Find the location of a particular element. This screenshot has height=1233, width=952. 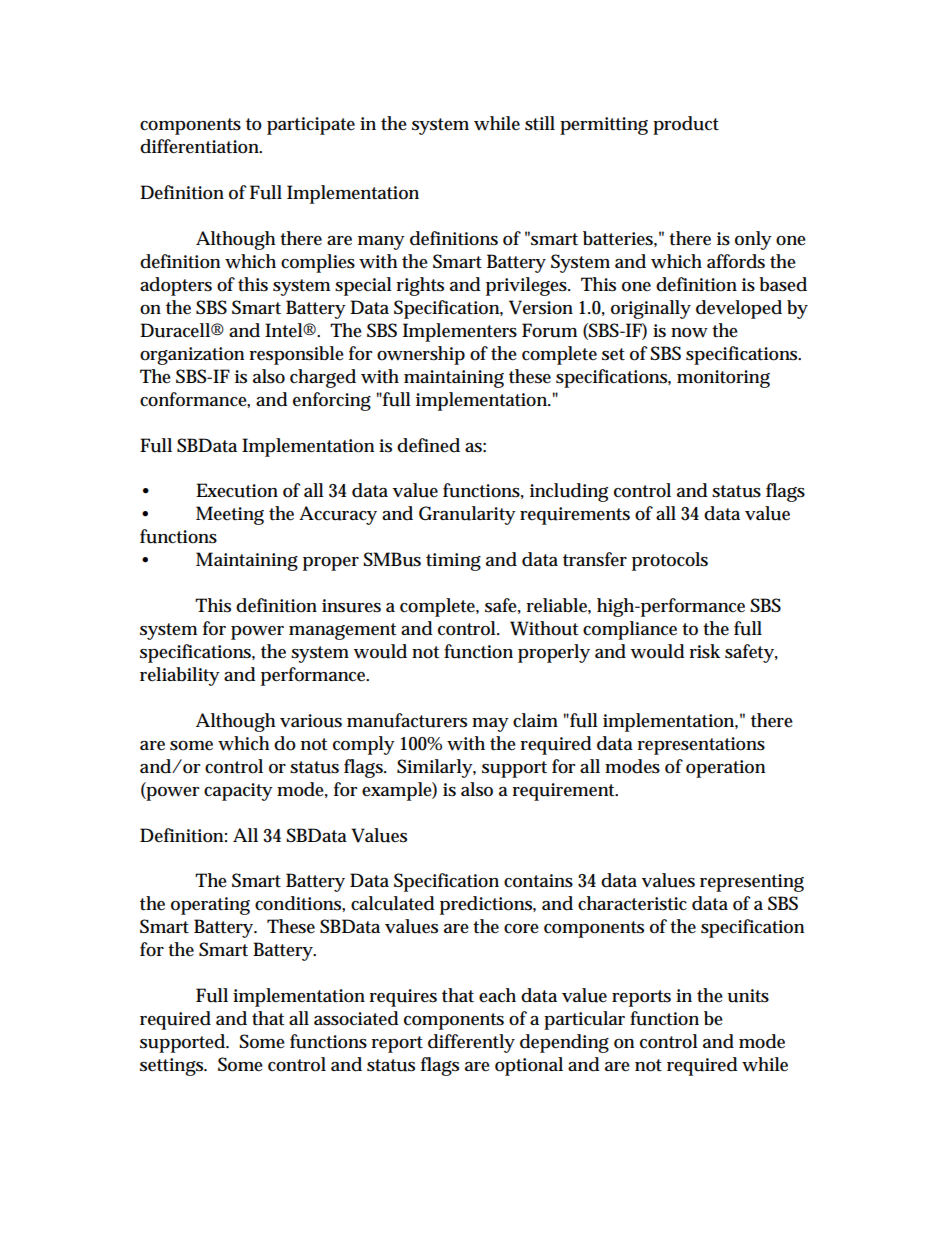

capacity is located at coordinates (238, 792).
